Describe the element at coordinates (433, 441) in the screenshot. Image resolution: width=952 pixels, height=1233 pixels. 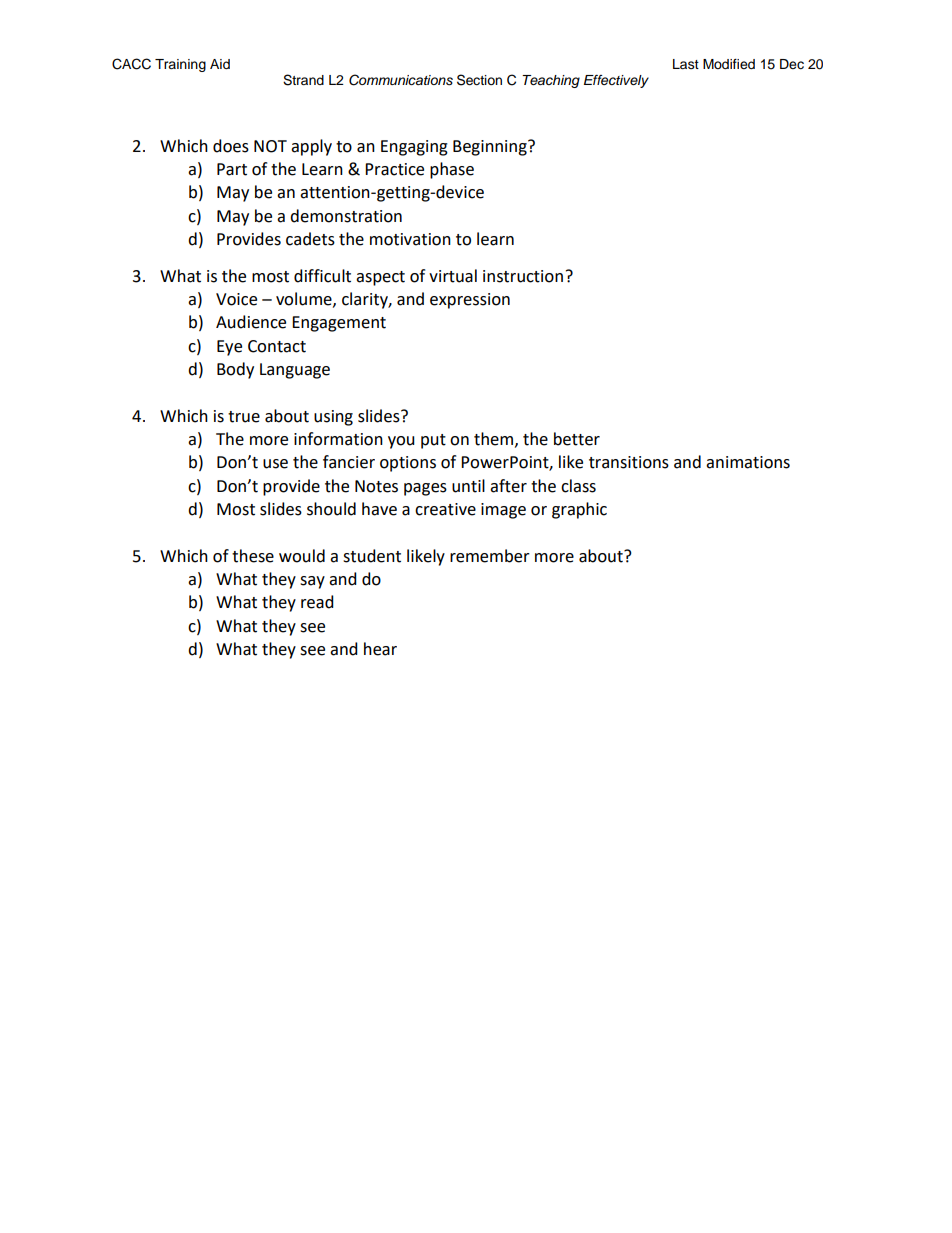
I see `put` at that location.
